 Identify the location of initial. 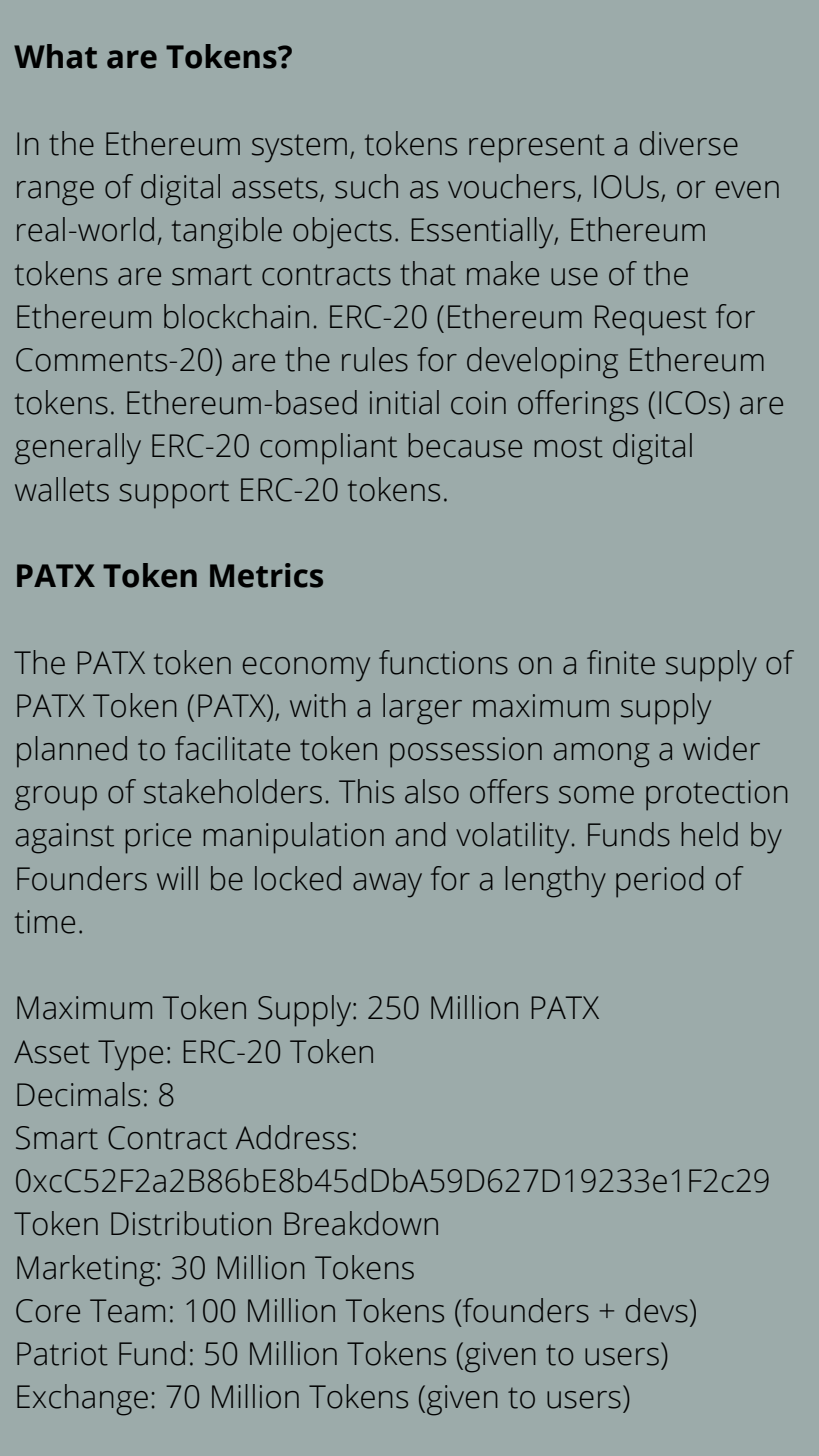
(404, 402).
